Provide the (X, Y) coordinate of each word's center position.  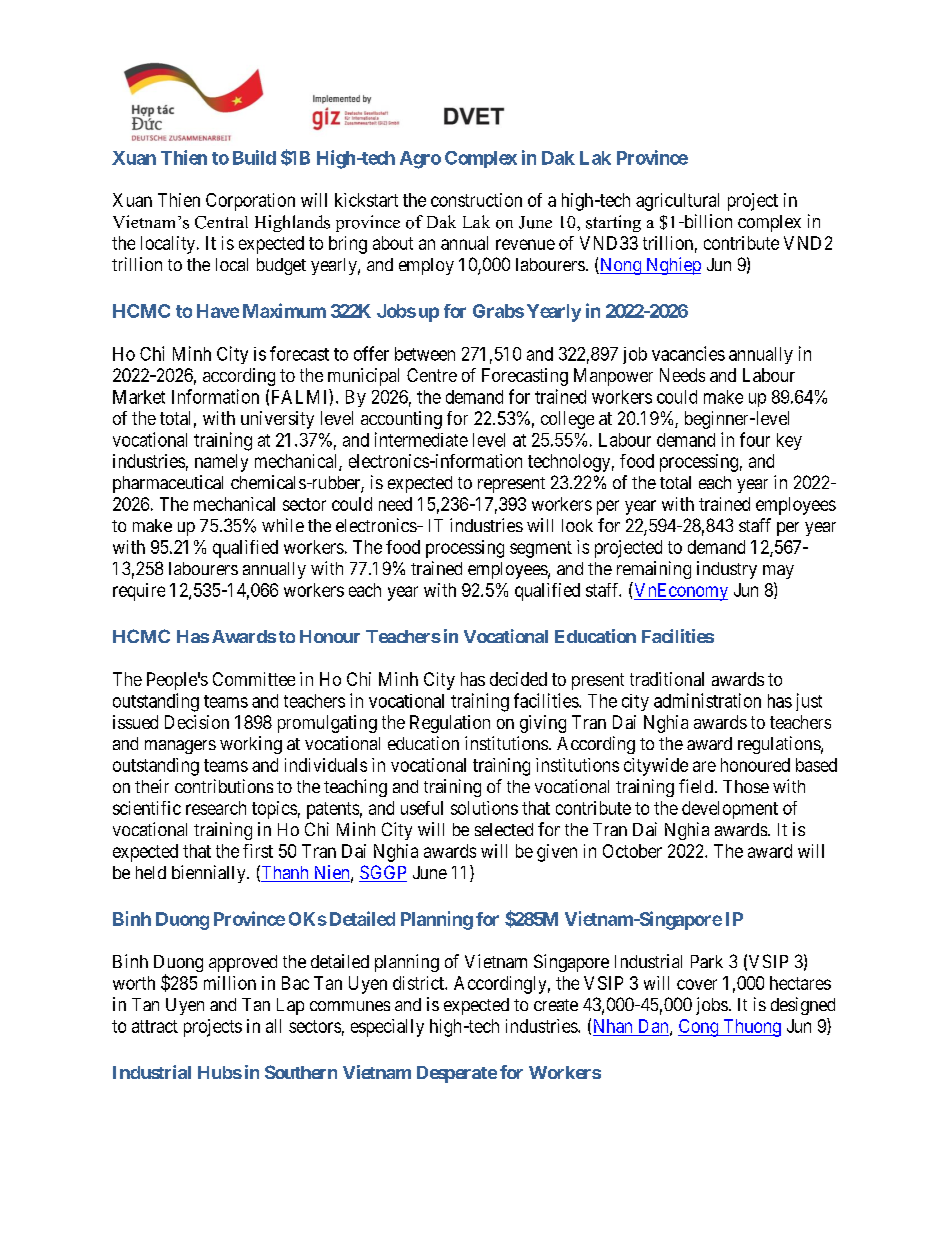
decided (518, 679)
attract (155, 1026)
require (139, 592)
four (755, 439)
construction (476, 200)
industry (727, 570)
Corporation (250, 202)
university (277, 420)
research (216, 808)
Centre (432, 375)
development (730, 810)
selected (504, 829)
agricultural (677, 202)
